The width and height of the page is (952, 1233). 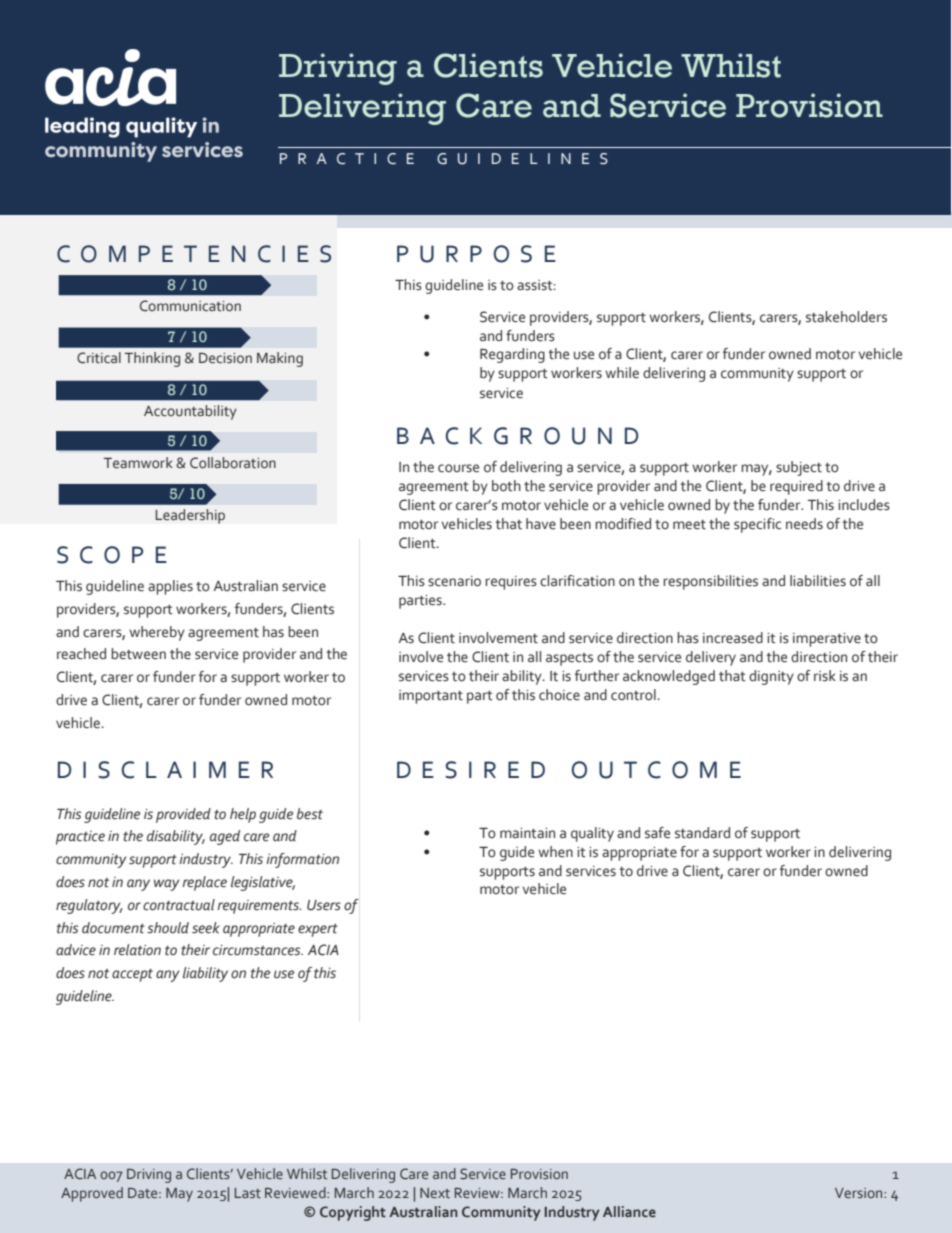 I want to click on increased, so click(x=733, y=638).
